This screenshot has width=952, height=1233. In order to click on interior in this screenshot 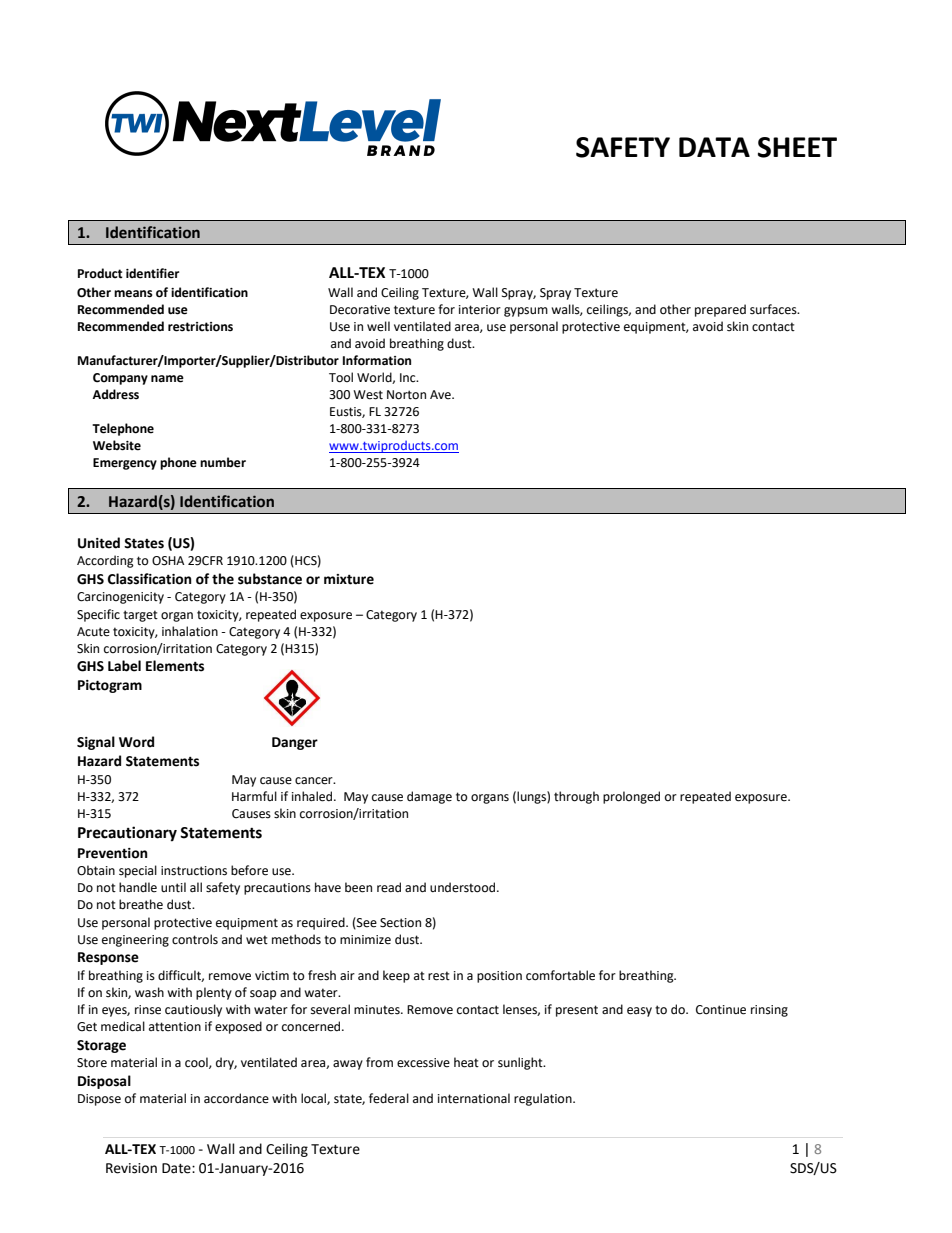, I will do `click(480, 310)`.
